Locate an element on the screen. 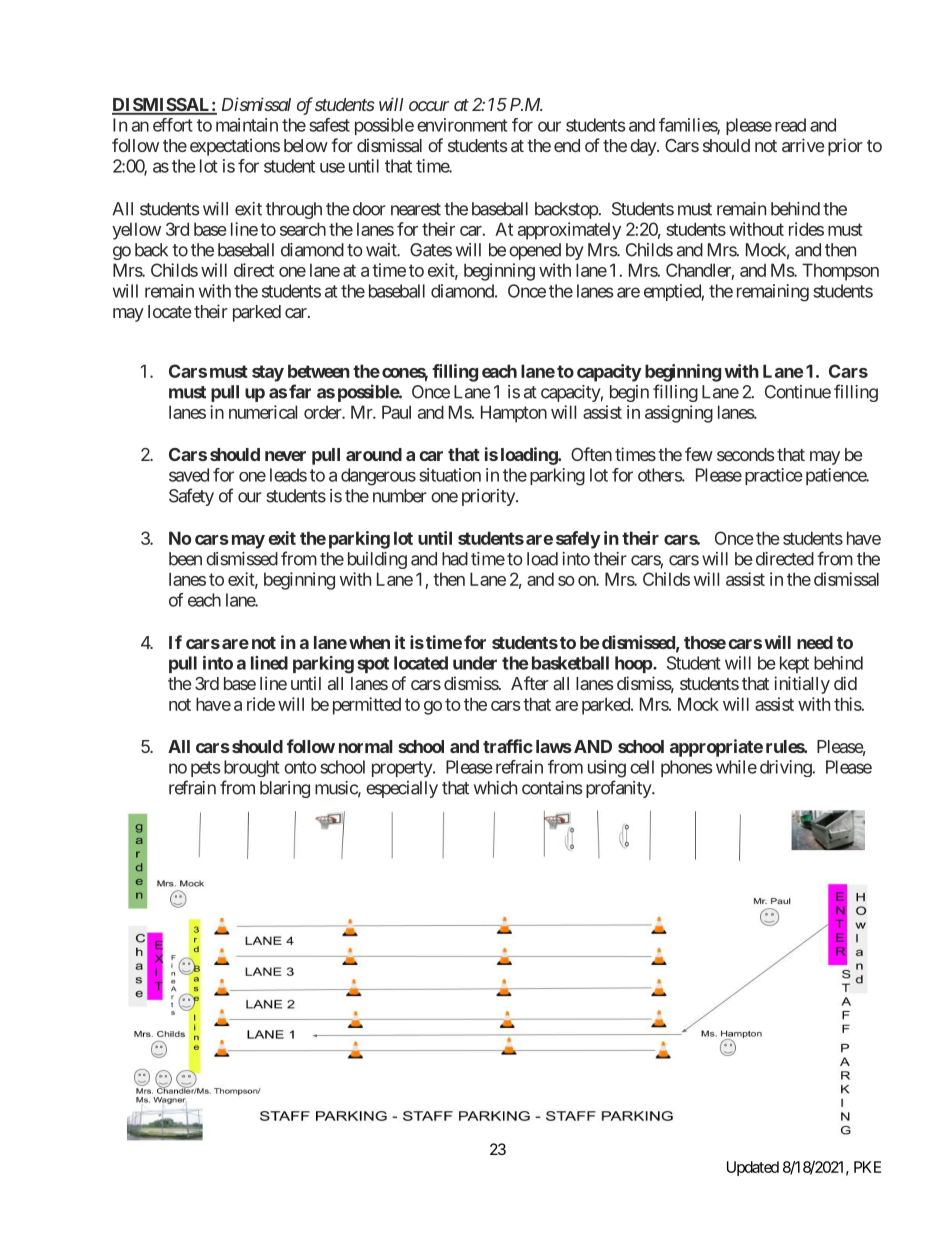  blaring is located at coordinates (285, 789).
